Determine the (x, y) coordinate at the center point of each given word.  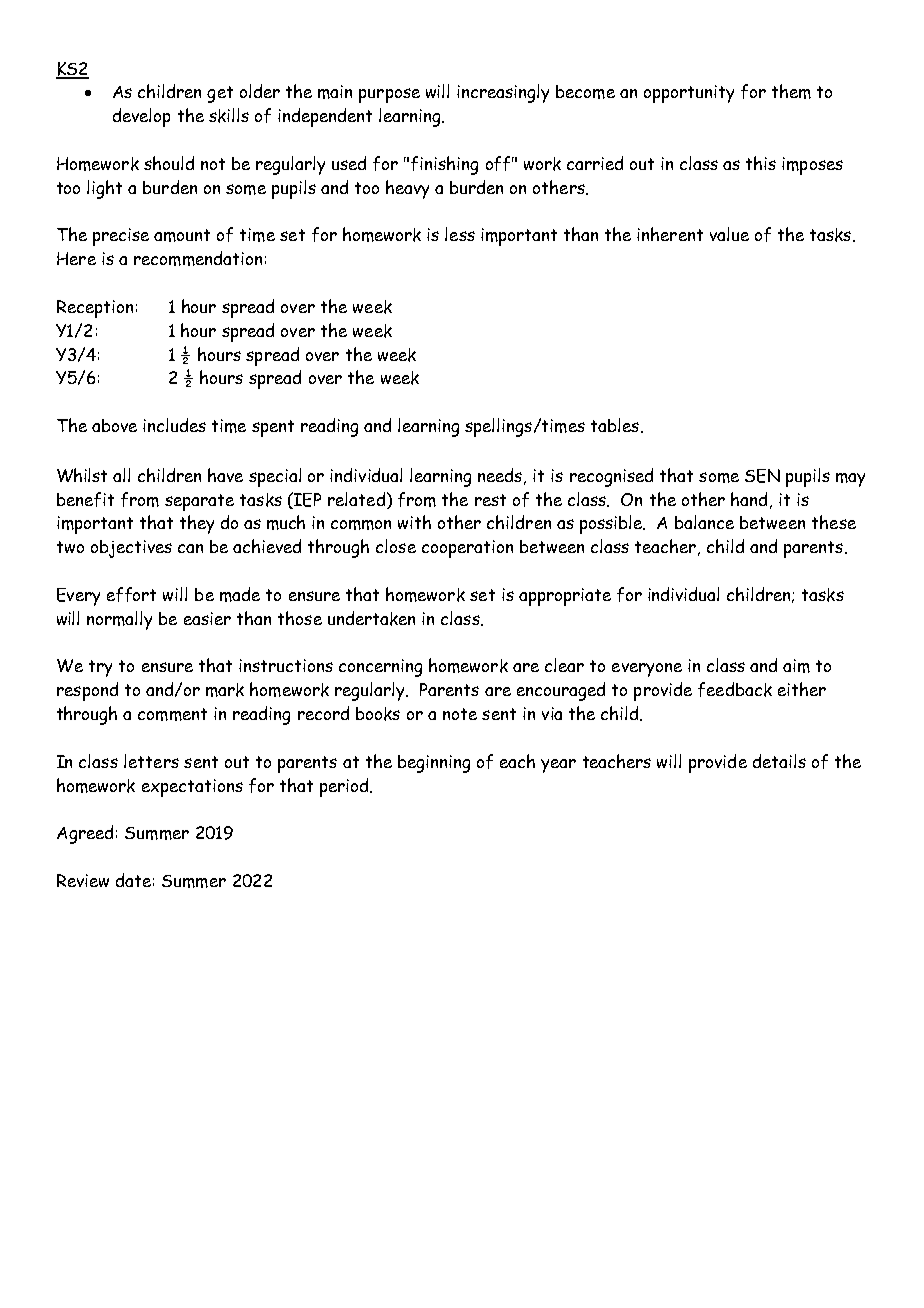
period (345, 787)
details (779, 761)
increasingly (503, 93)
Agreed (85, 834)
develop (141, 117)
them (791, 91)
